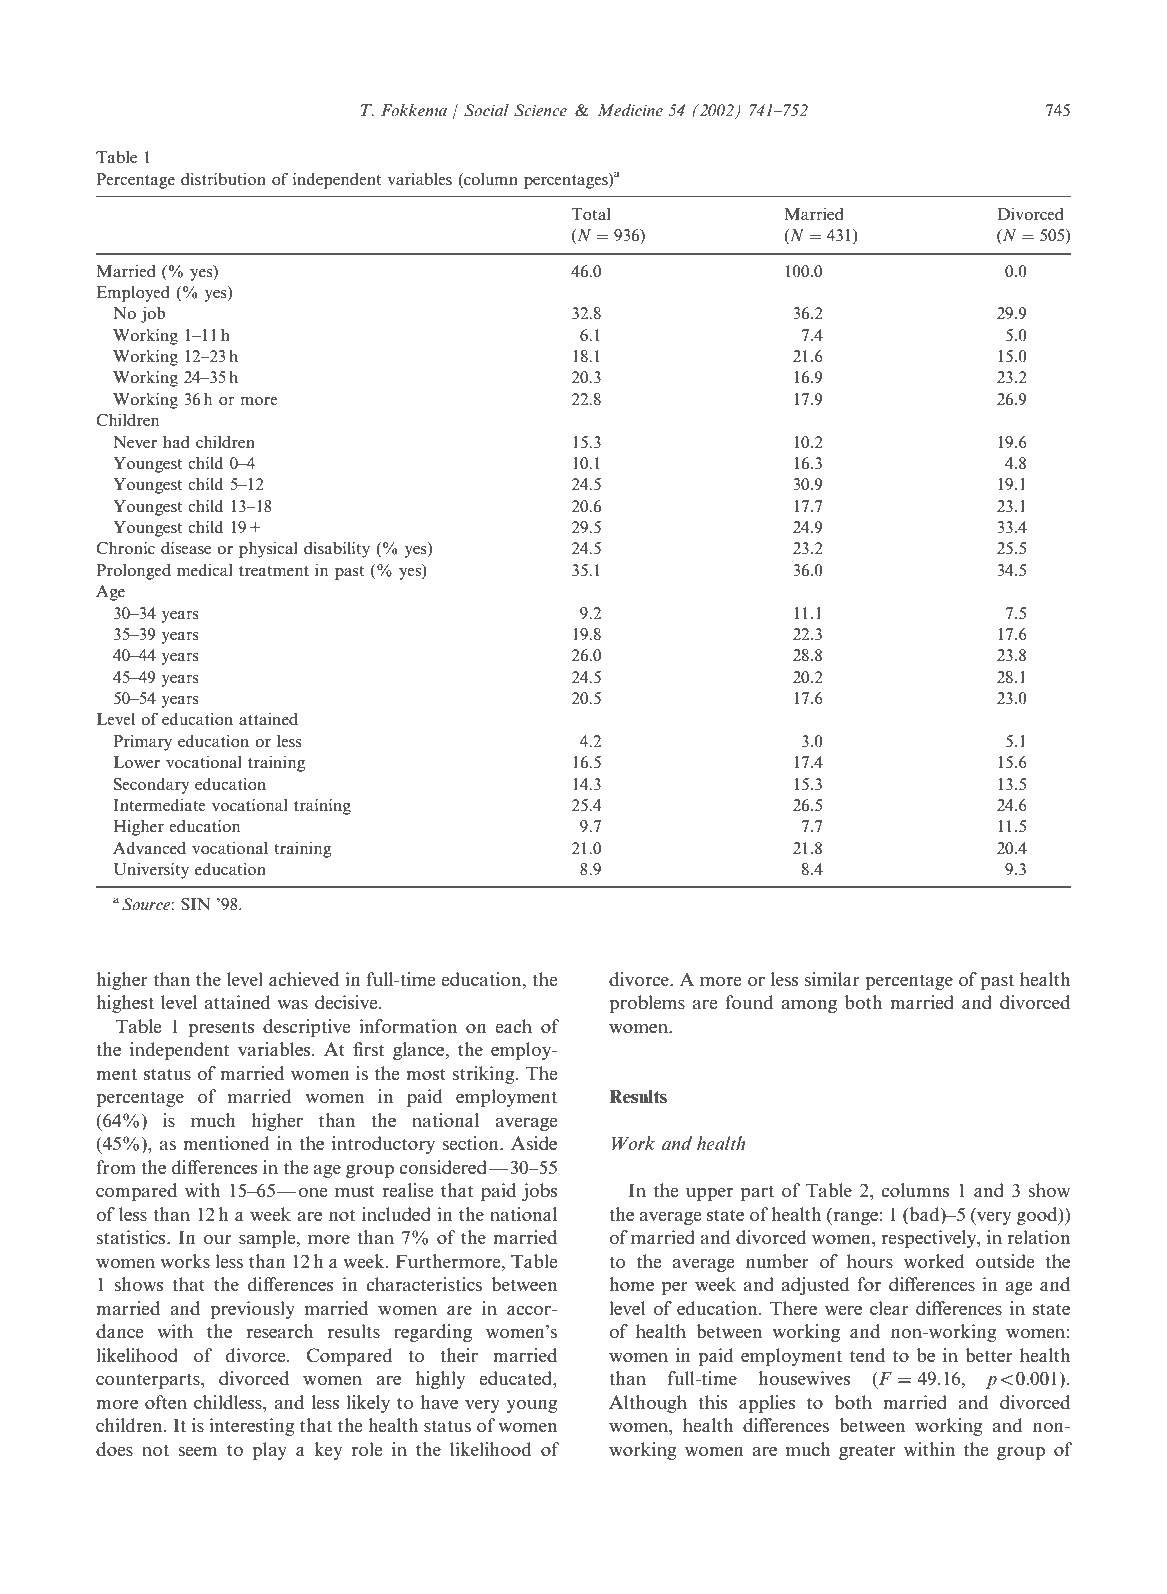 The height and width of the screenshot is (1594, 1167). Describe the element at coordinates (630, 110) in the screenshot. I see `Medicine` at that location.
